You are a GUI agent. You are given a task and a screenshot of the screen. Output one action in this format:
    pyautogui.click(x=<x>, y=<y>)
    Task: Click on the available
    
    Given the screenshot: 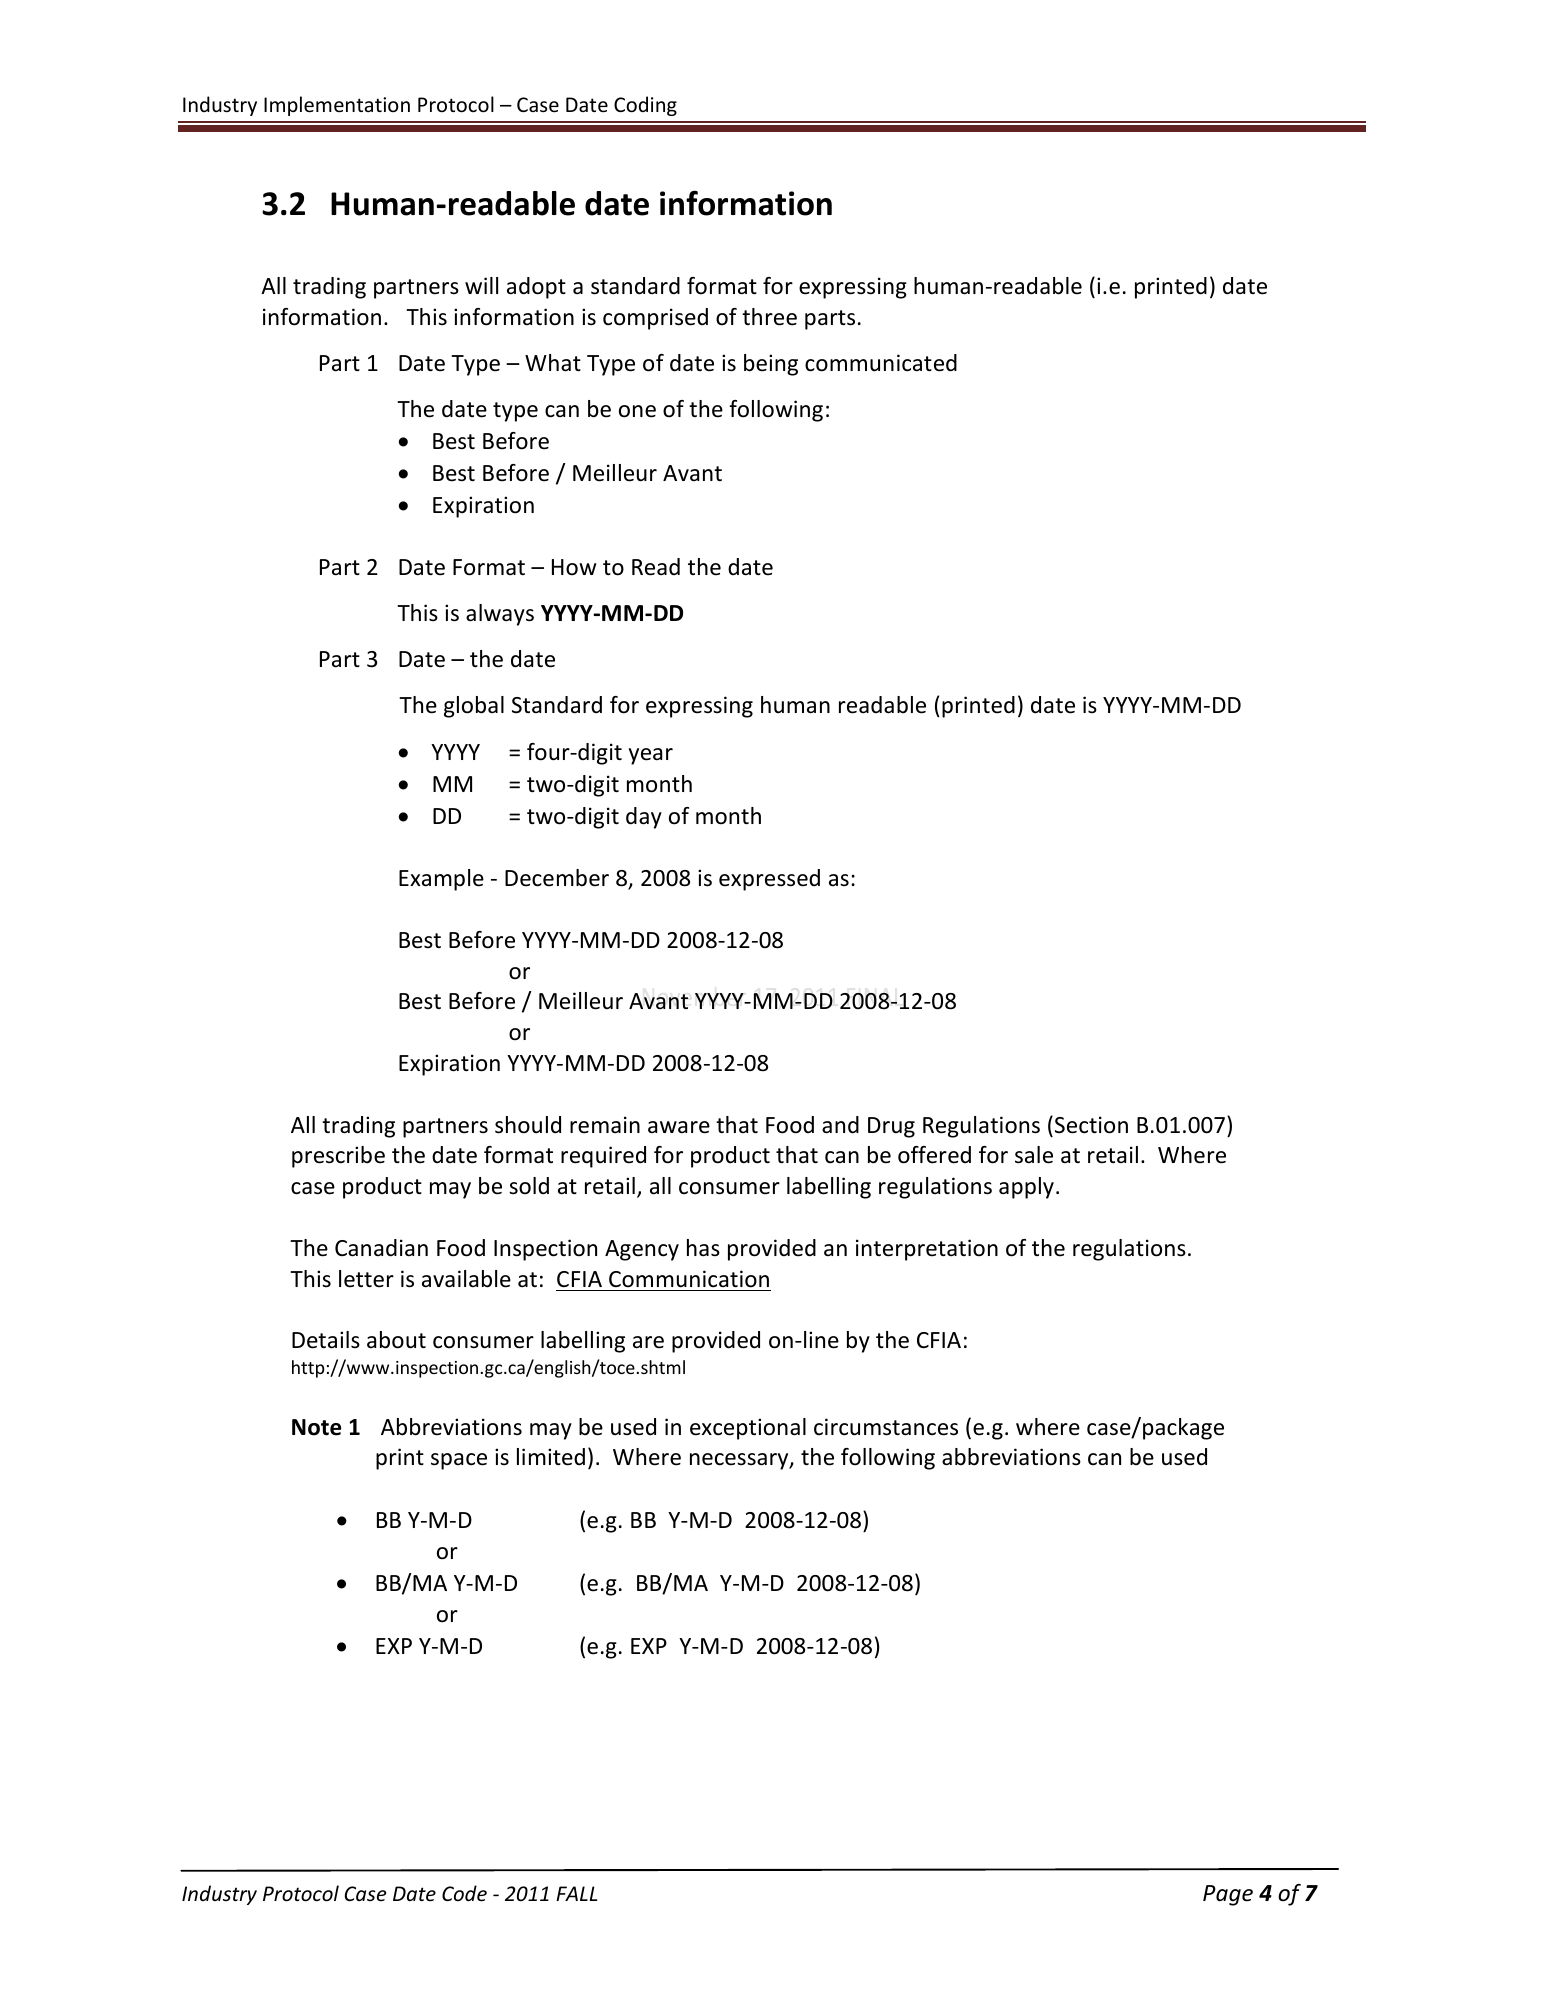 What is the action you would take?
    pyautogui.click(x=466, y=1279)
